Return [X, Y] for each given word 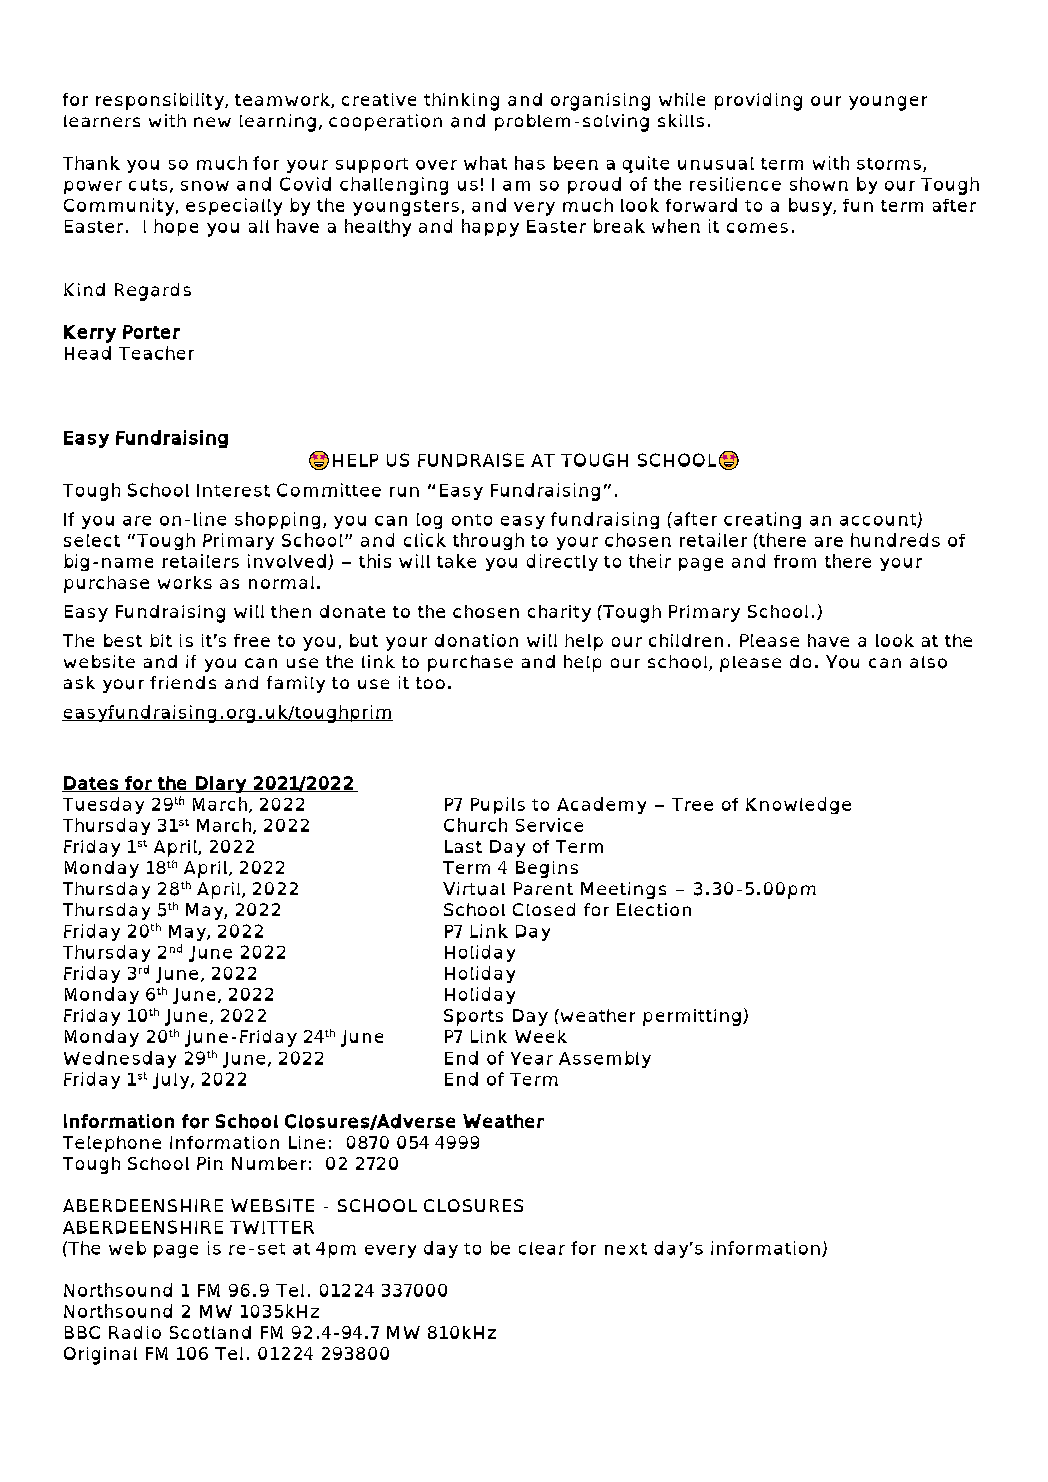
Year [532, 1058]
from [795, 561]
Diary [221, 784]
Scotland [210, 1332]
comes [757, 228]
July [172, 1081]
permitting [692, 1017]
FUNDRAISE [471, 460]
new [212, 122]
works [185, 582]
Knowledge [798, 805]
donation [476, 640]
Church [475, 825]
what [485, 163]
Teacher [156, 353]
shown [819, 184]
